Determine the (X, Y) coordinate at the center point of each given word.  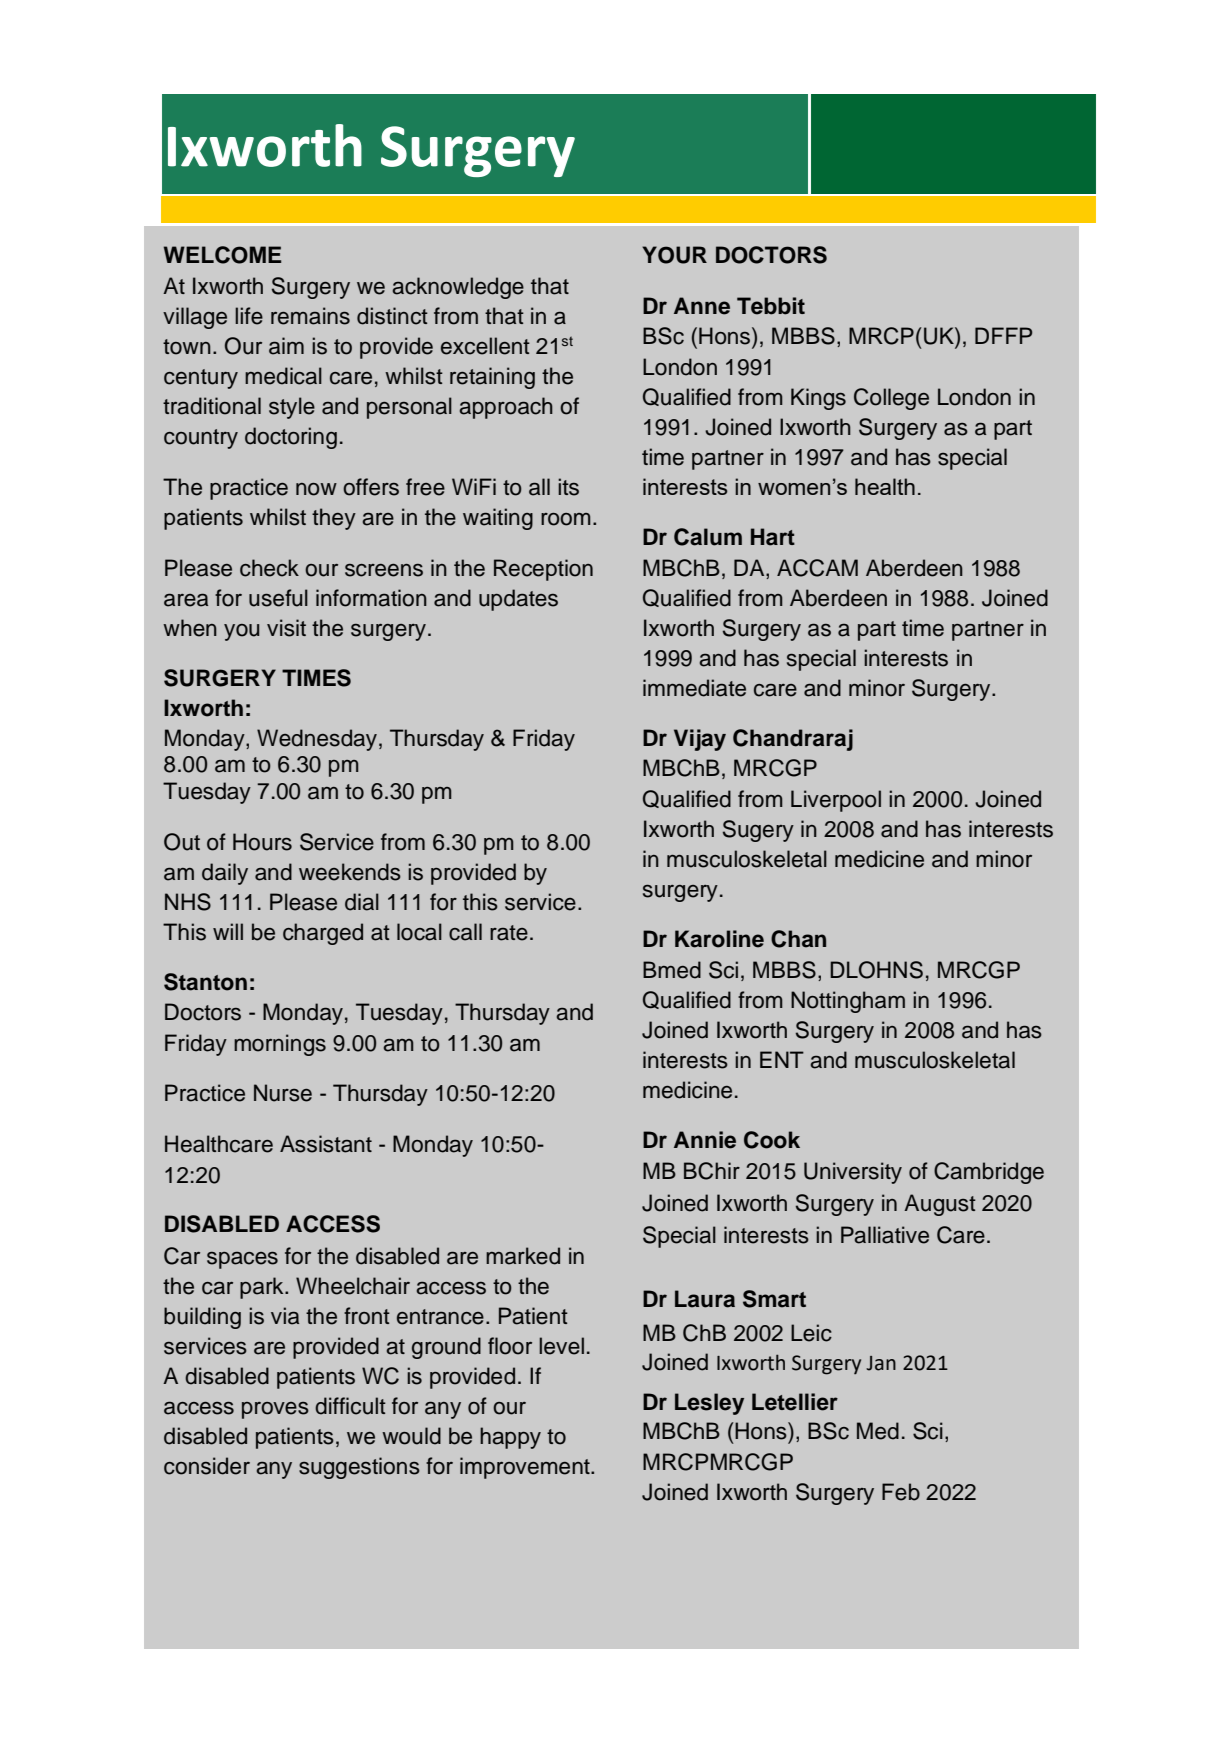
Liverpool (836, 801)
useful (278, 598)
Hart (773, 537)
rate (509, 933)
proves (275, 1410)
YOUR (674, 255)
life (249, 316)
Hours (262, 842)
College (891, 399)
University (853, 1173)
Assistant (326, 1144)
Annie (705, 1140)
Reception (543, 570)
